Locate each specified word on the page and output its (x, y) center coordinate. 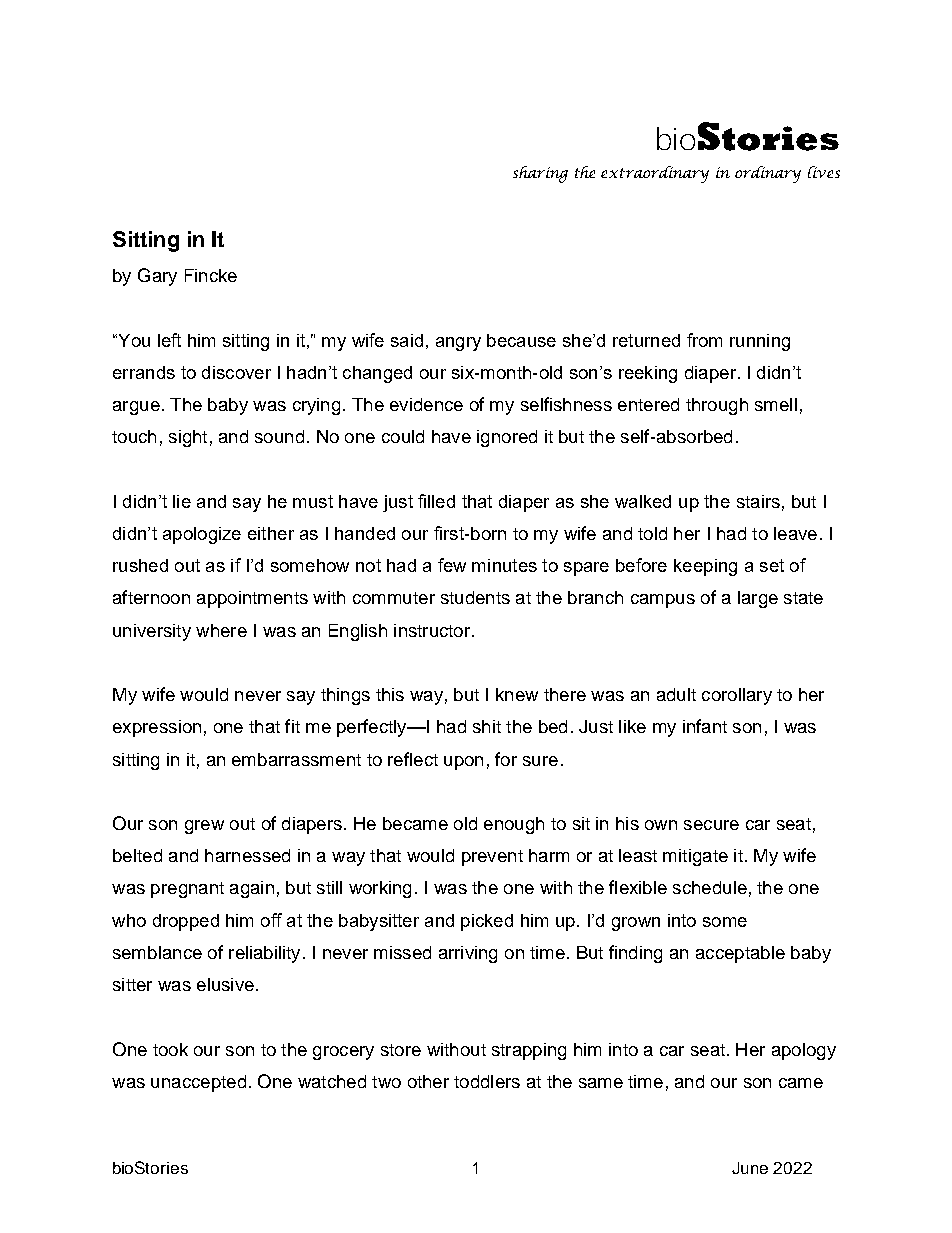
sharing (540, 174)
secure (711, 825)
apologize (202, 535)
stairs (758, 501)
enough (514, 825)
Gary (157, 277)
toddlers (487, 1081)
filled (436, 501)
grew (204, 827)
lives (824, 172)
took (170, 1049)
